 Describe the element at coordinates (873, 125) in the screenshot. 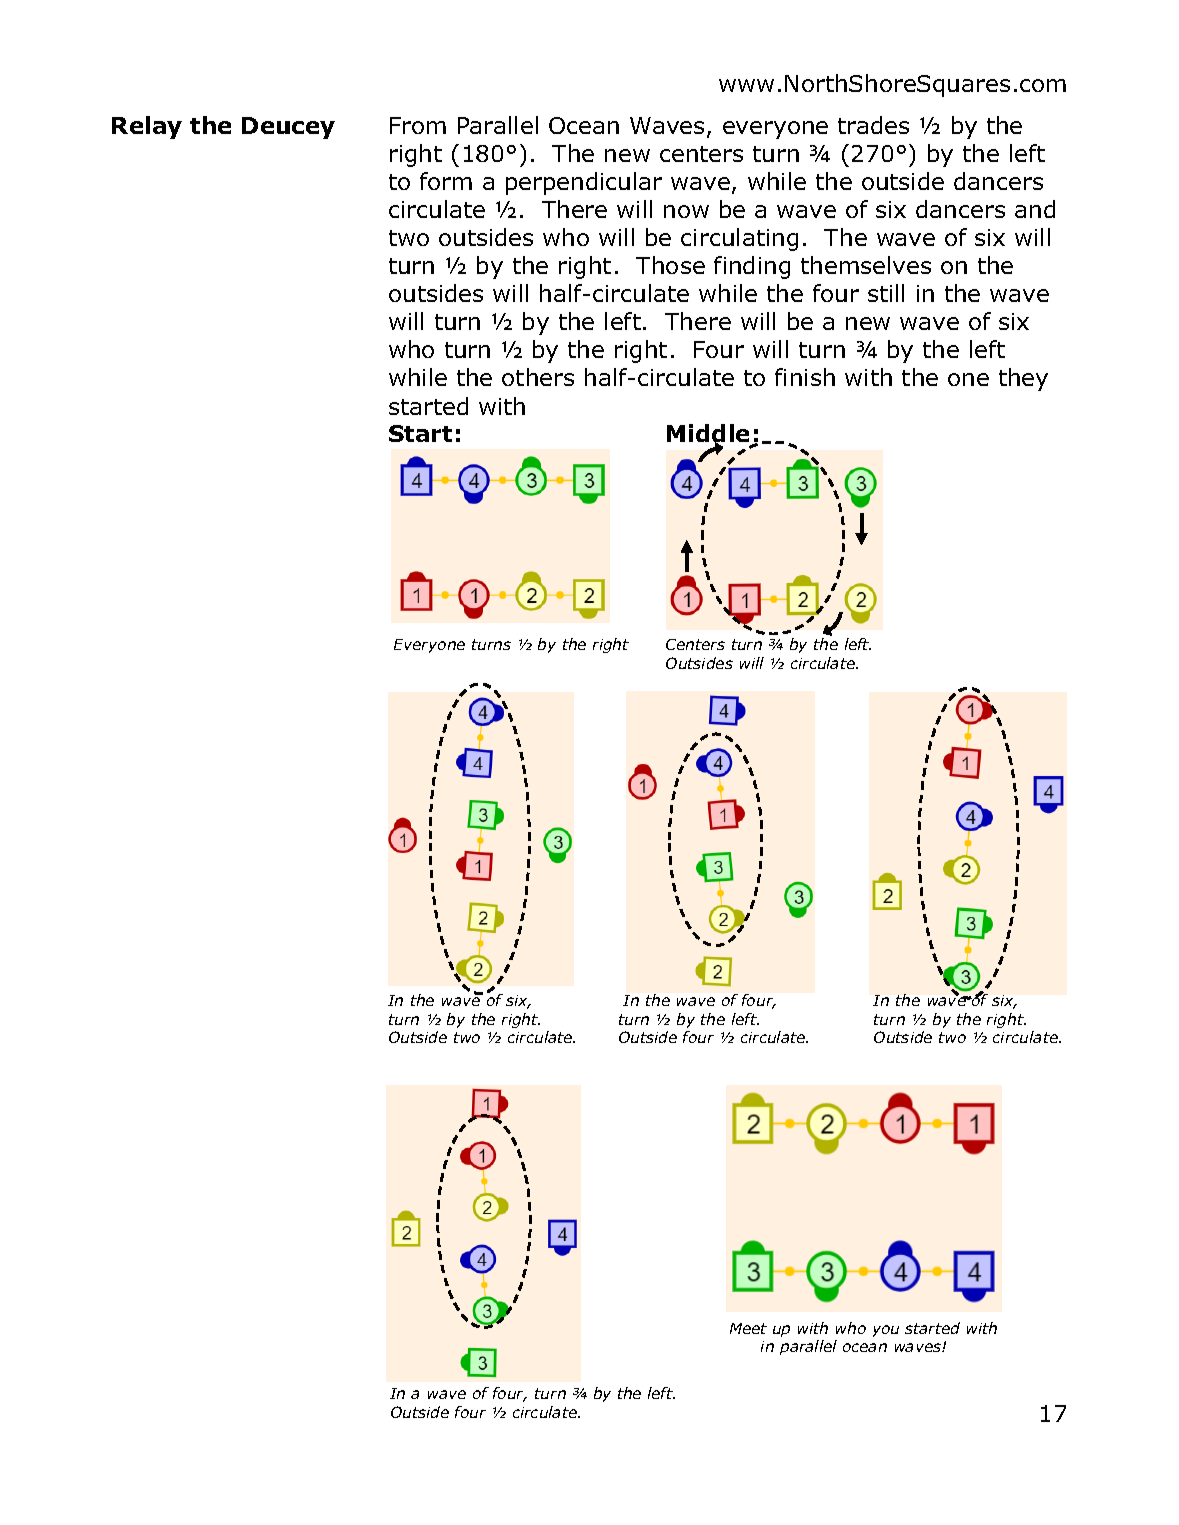

I see `trades` at that location.
